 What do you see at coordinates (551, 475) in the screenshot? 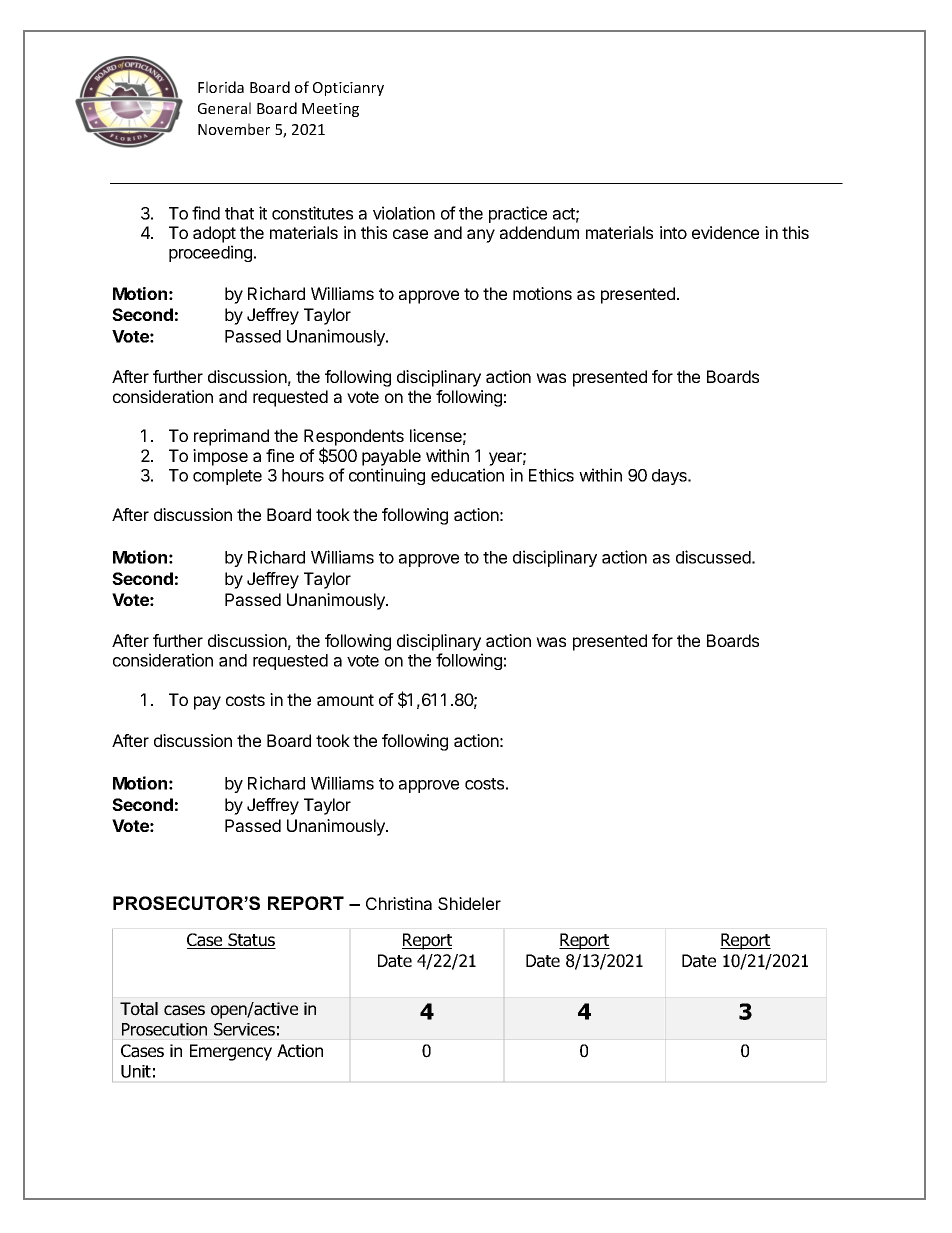
I see `Ethics` at bounding box center [551, 475].
